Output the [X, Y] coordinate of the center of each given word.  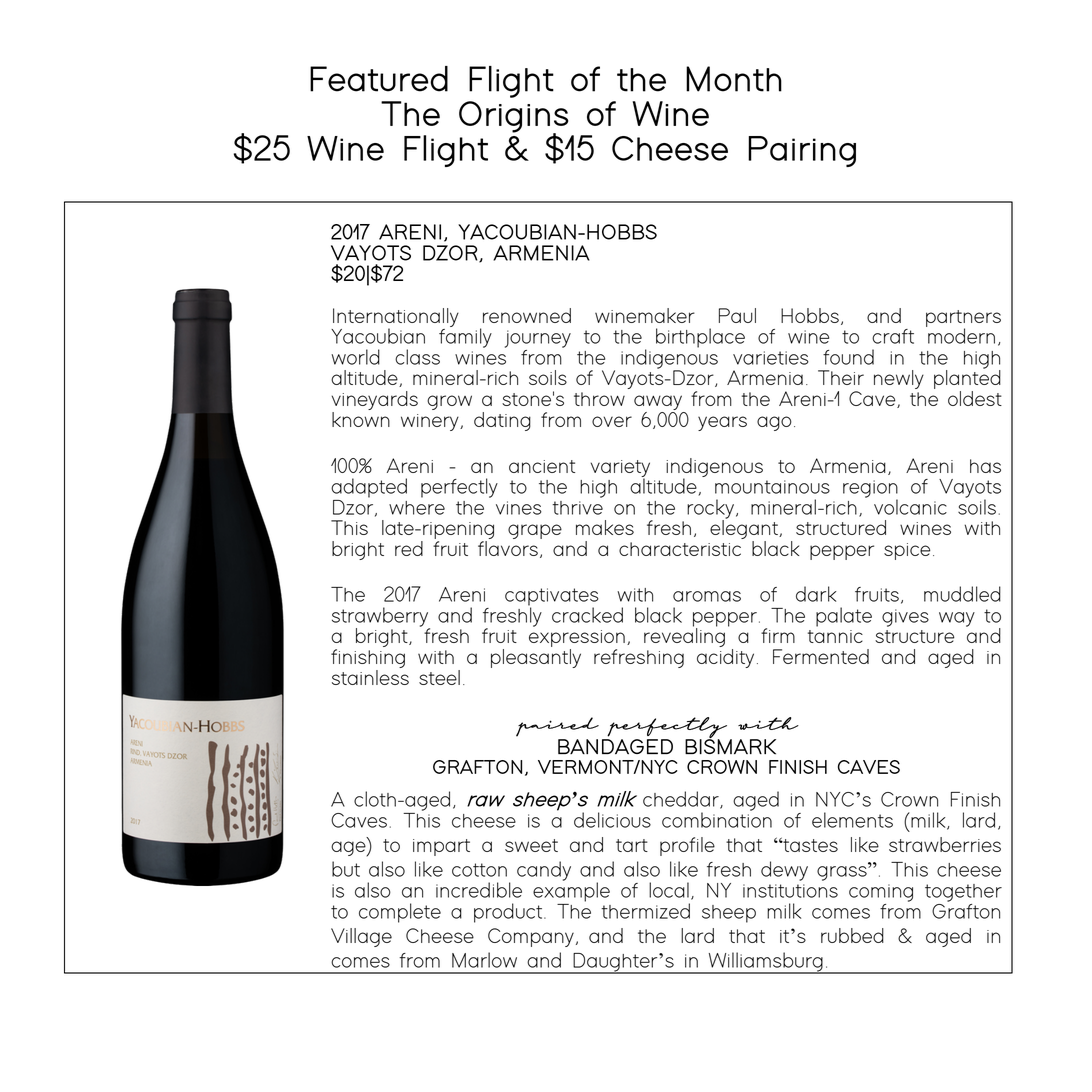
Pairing [802, 151]
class [417, 357]
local [669, 890]
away [658, 402]
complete [400, 913]
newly [899, 379]
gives [905, 618]
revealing [684, 636]
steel [439, 677]
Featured [379, 79]
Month [734, 79]
